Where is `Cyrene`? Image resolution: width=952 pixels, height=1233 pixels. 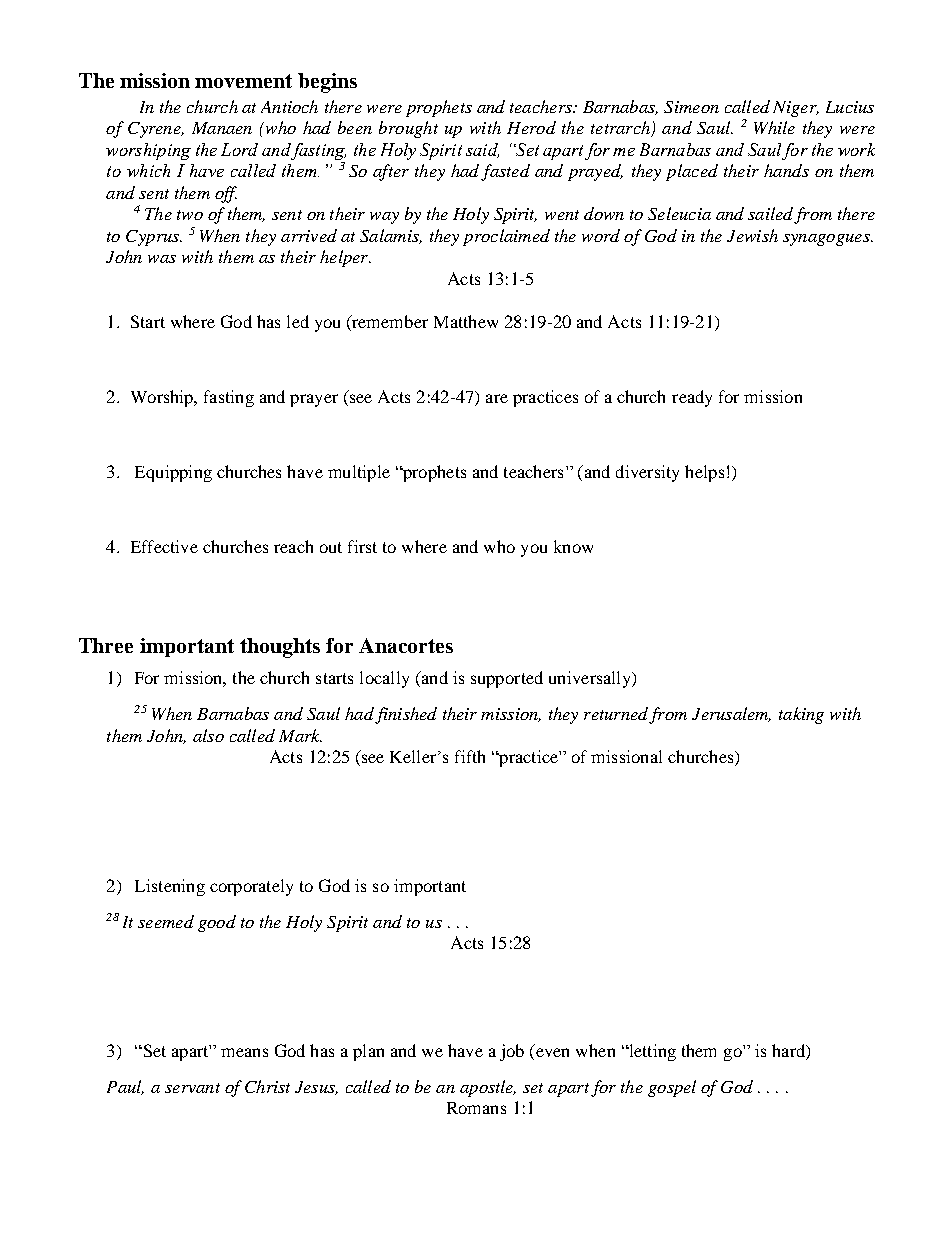 Cyrene is located at coordinates (155, 130).
